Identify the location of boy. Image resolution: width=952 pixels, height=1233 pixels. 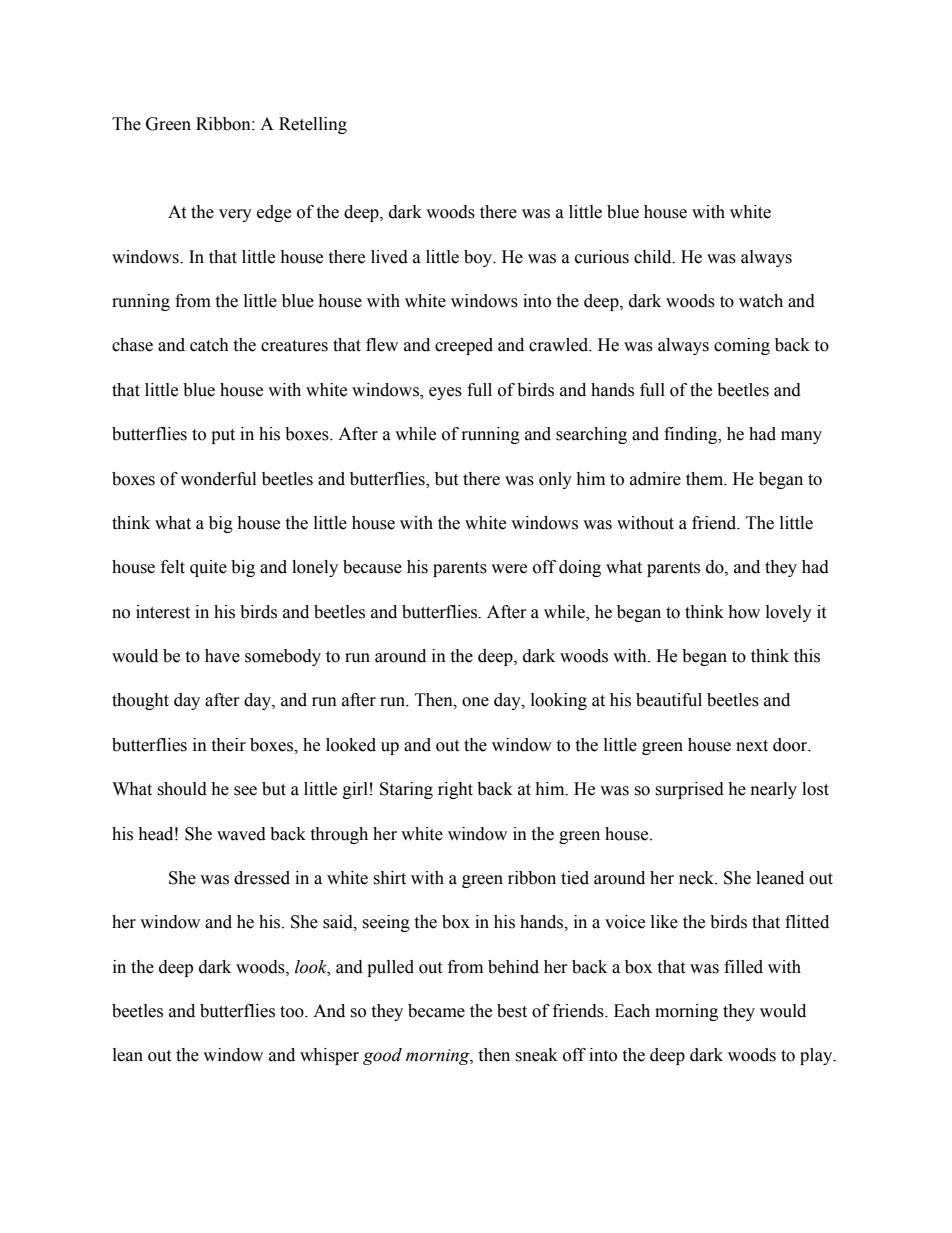
(479, 258).
